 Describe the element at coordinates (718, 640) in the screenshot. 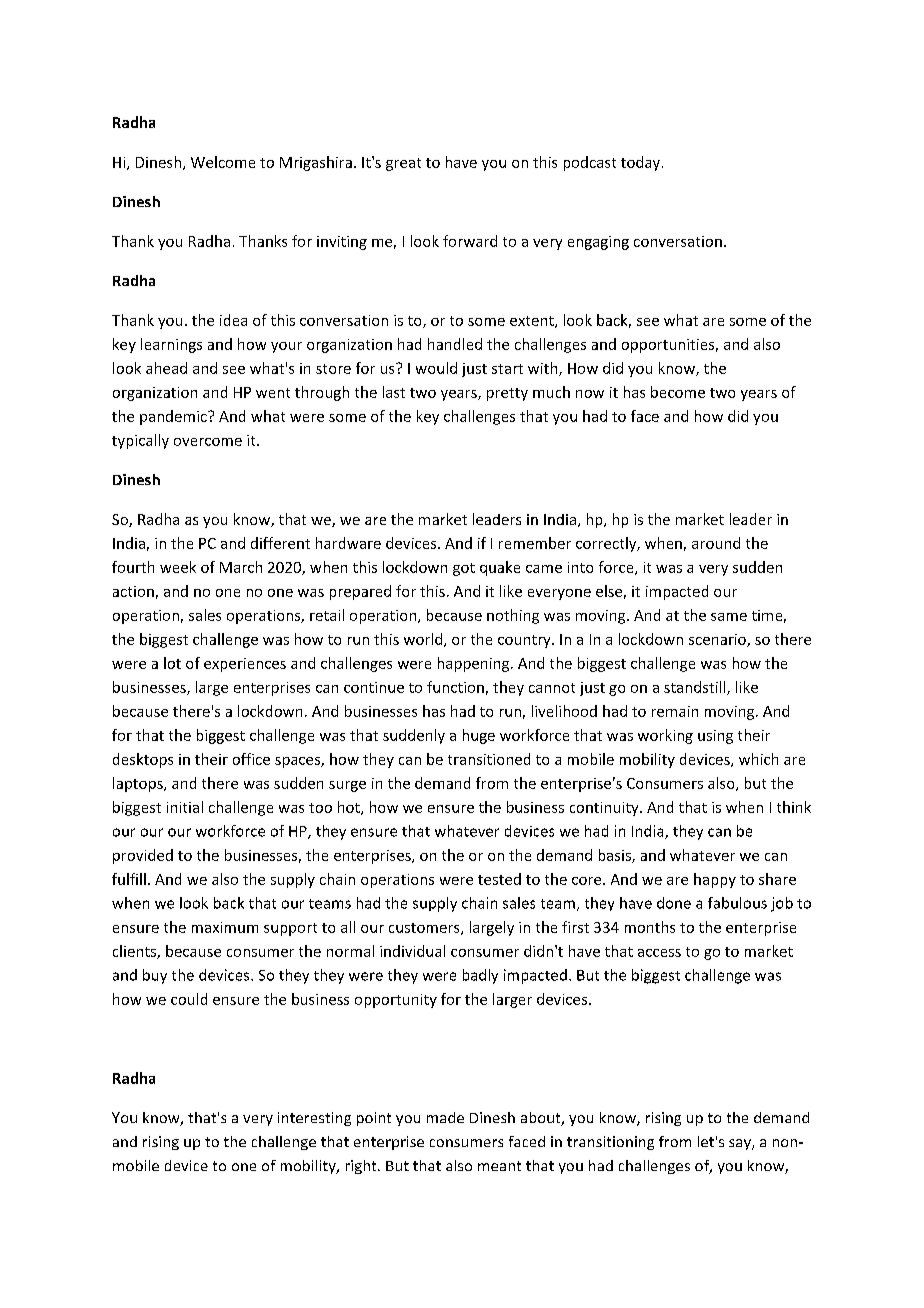

I see `scenario` at that location.
